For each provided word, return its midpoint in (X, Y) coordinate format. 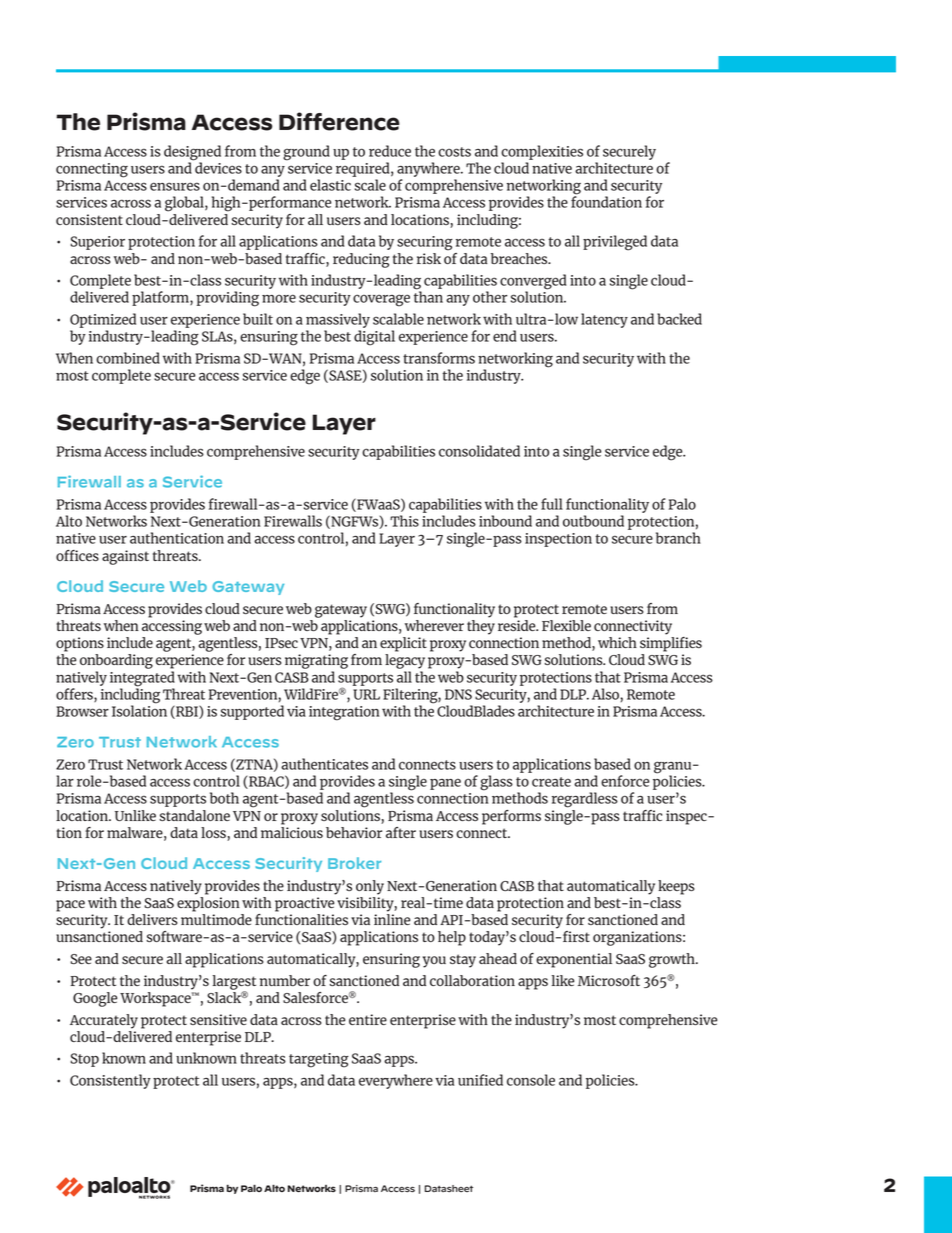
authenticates (324, 764)
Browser (82, 711)
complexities (542, 152)
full (552, 504)
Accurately (104, 1021)
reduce (390, 151)
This (404, 521)
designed (192, 153)
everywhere (396, 1081)
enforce (625, 781)
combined (128, 358)
